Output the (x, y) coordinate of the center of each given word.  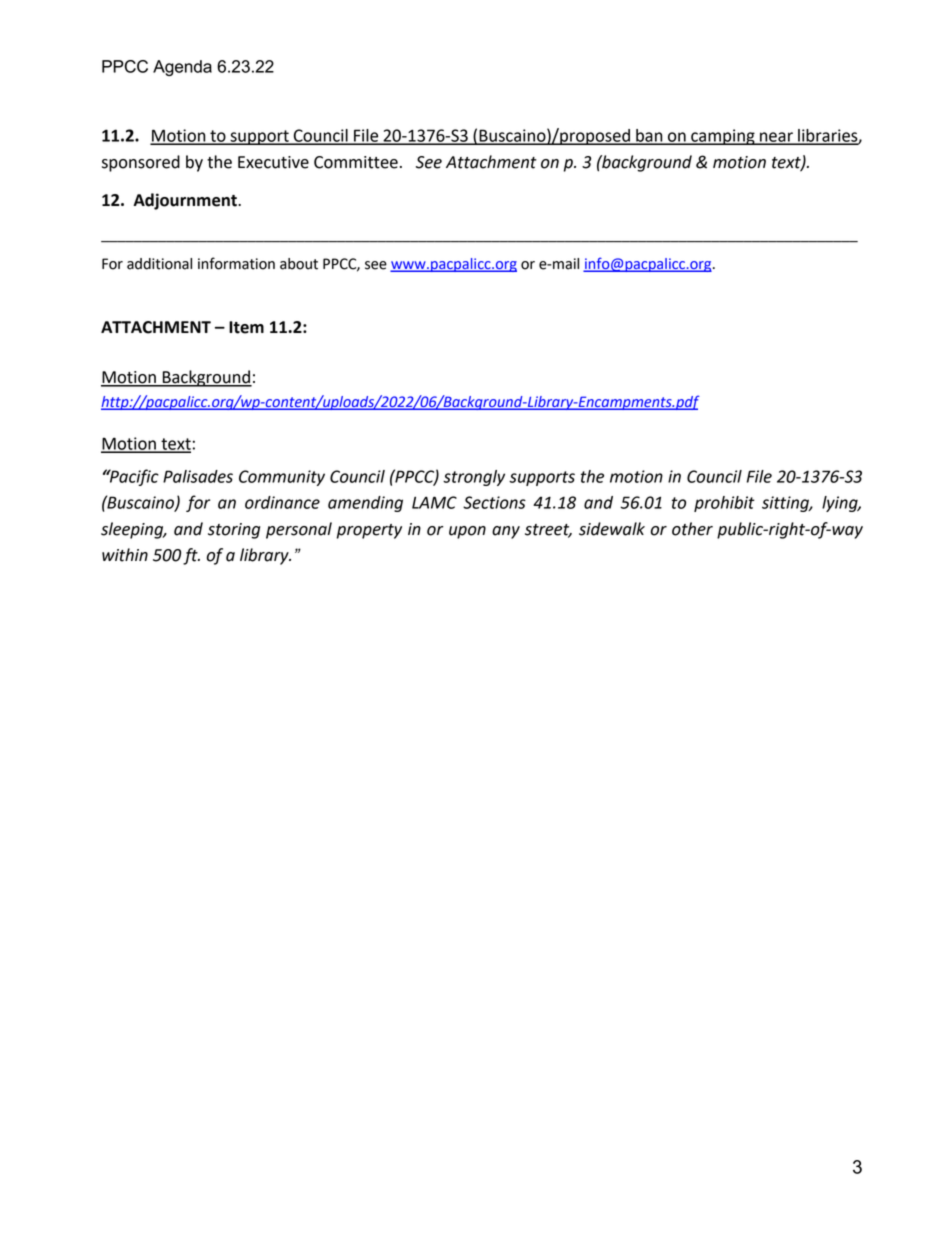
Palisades (198, 476)
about (299, 264)
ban (649, 136)
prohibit (724, 504)
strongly (474, 478)
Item (246, 327)
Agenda (182, 68)
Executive (273, 162)
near (776, 138)
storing (234, 531)
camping (723, 137)
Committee (356, 162)
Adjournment (186, 201)
